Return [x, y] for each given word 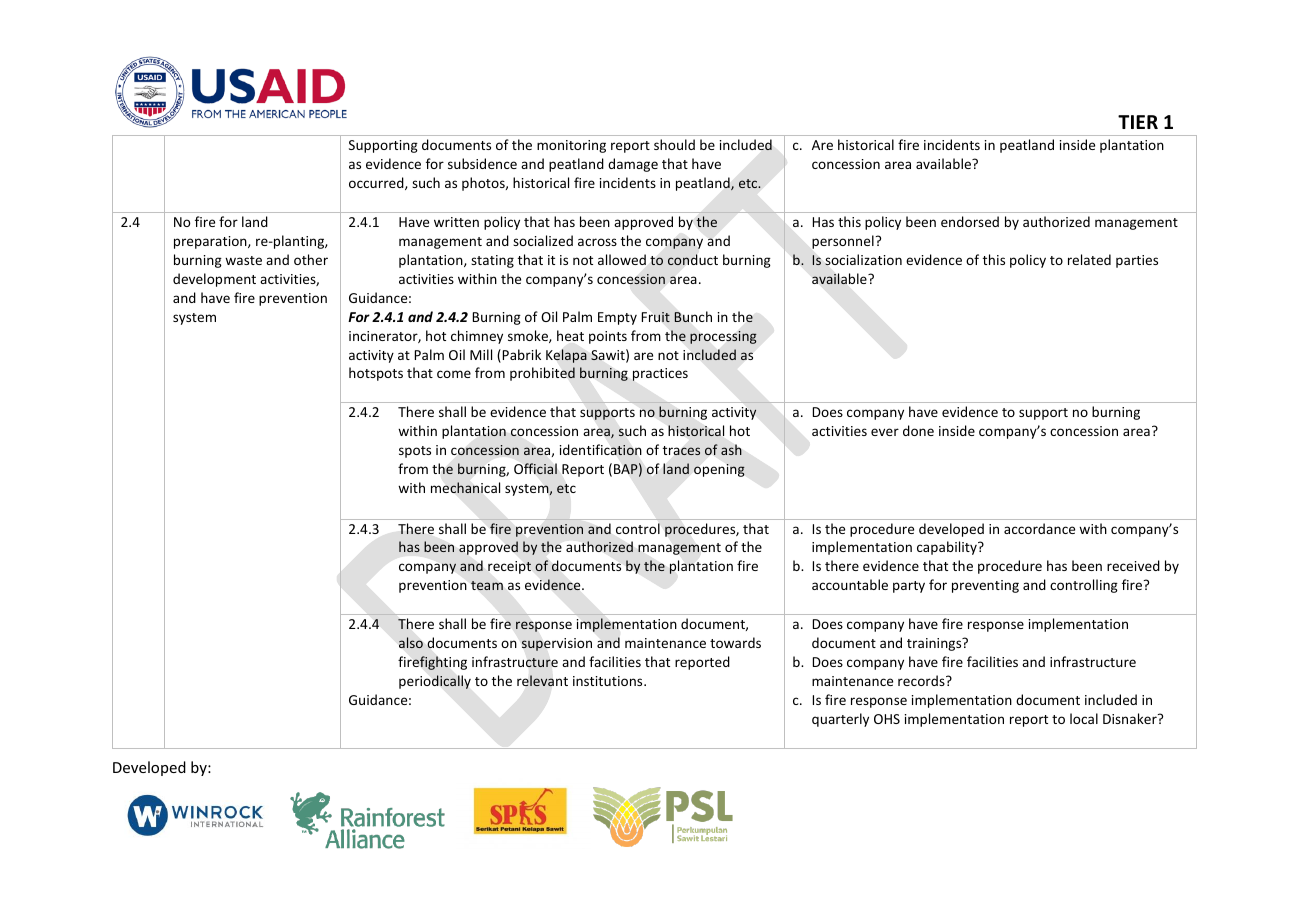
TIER [1138, 122]
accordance [1039, 528]
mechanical [465, 488]
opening [719, 470]
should [674, 144]
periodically [435, 682]
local [1084, 718]
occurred [377, 183]
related [1089, 259]
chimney [477, 337]
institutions [609, 681]
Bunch [693, 317]
